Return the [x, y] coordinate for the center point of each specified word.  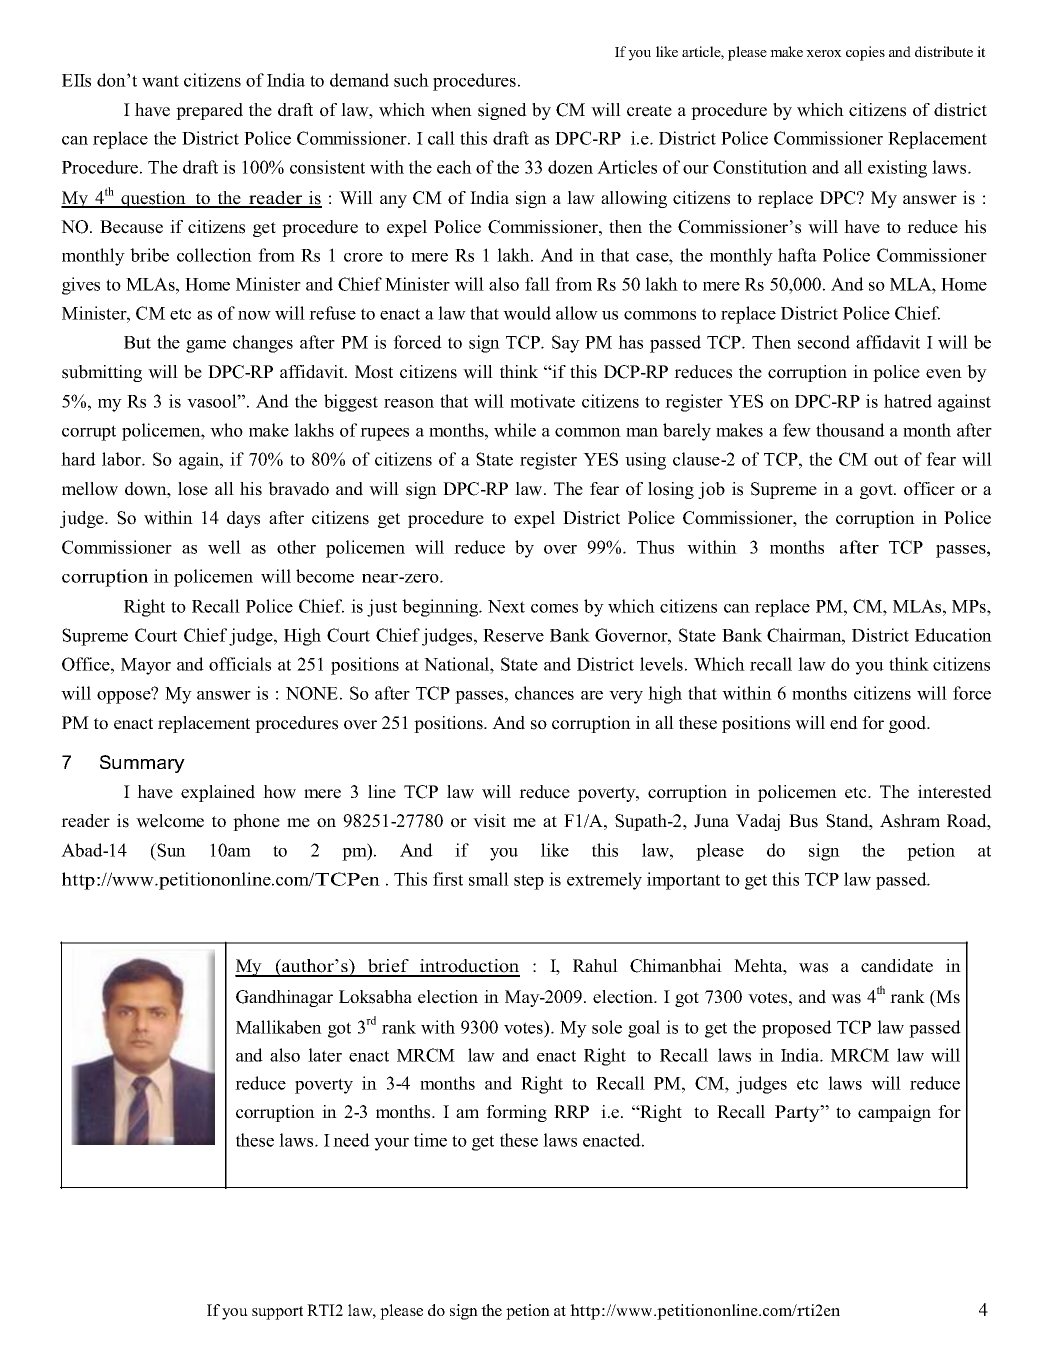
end [844, 723]
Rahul [595, 966]
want [160, 81]
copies [865, 53]
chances [544, 693]
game [206, 346]
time [430, 1140]
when [451, 110]
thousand [850, 430]
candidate [897, 966]
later [325, 1055]
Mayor [146, 666]
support [277, 1313]
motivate [542, 401]
